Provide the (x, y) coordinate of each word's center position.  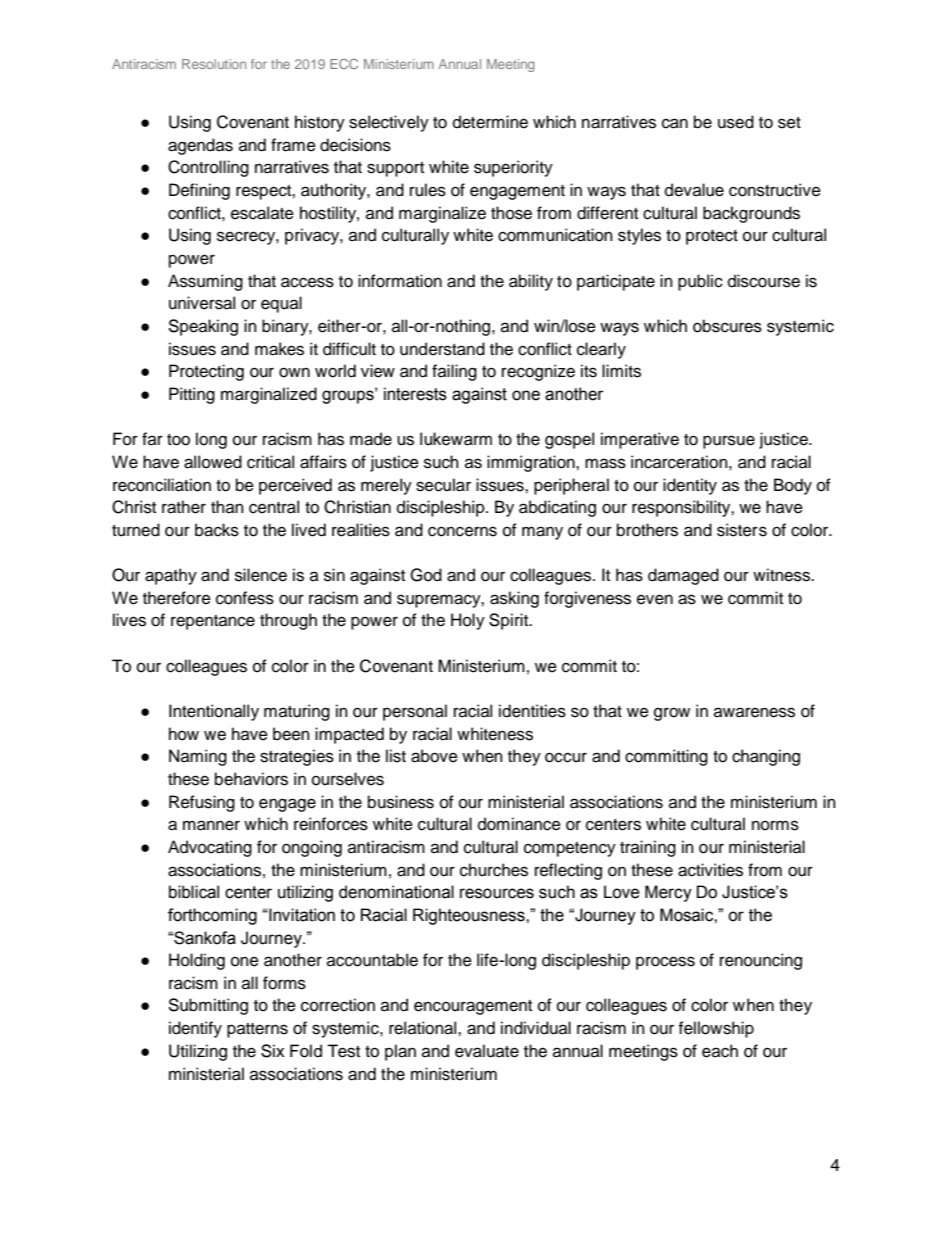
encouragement (473, 1007)
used (736, 122)
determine (490, 122)
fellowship (716, 1029)
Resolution (214, 64)
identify (195, 1029)
